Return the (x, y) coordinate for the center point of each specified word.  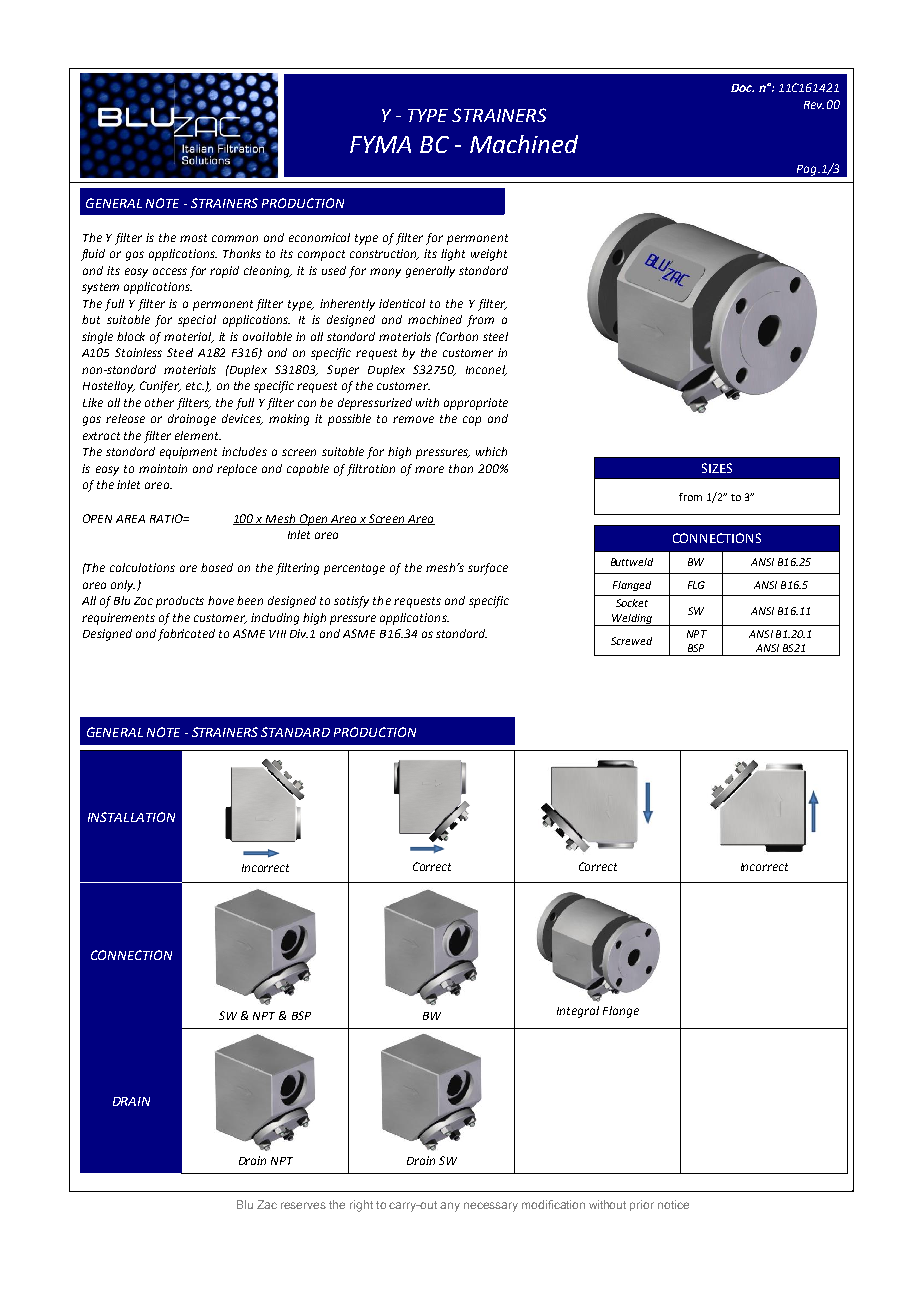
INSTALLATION (131, 817)
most (193, 238)
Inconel (486, 370)
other (159, 402)
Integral (578, 1012)
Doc (742, 88)
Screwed (631, 641)
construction (384, 254)
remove (413, 419)
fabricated (186, 635)
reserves (303, 1205)
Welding (632, 620)
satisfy (351, 602)
